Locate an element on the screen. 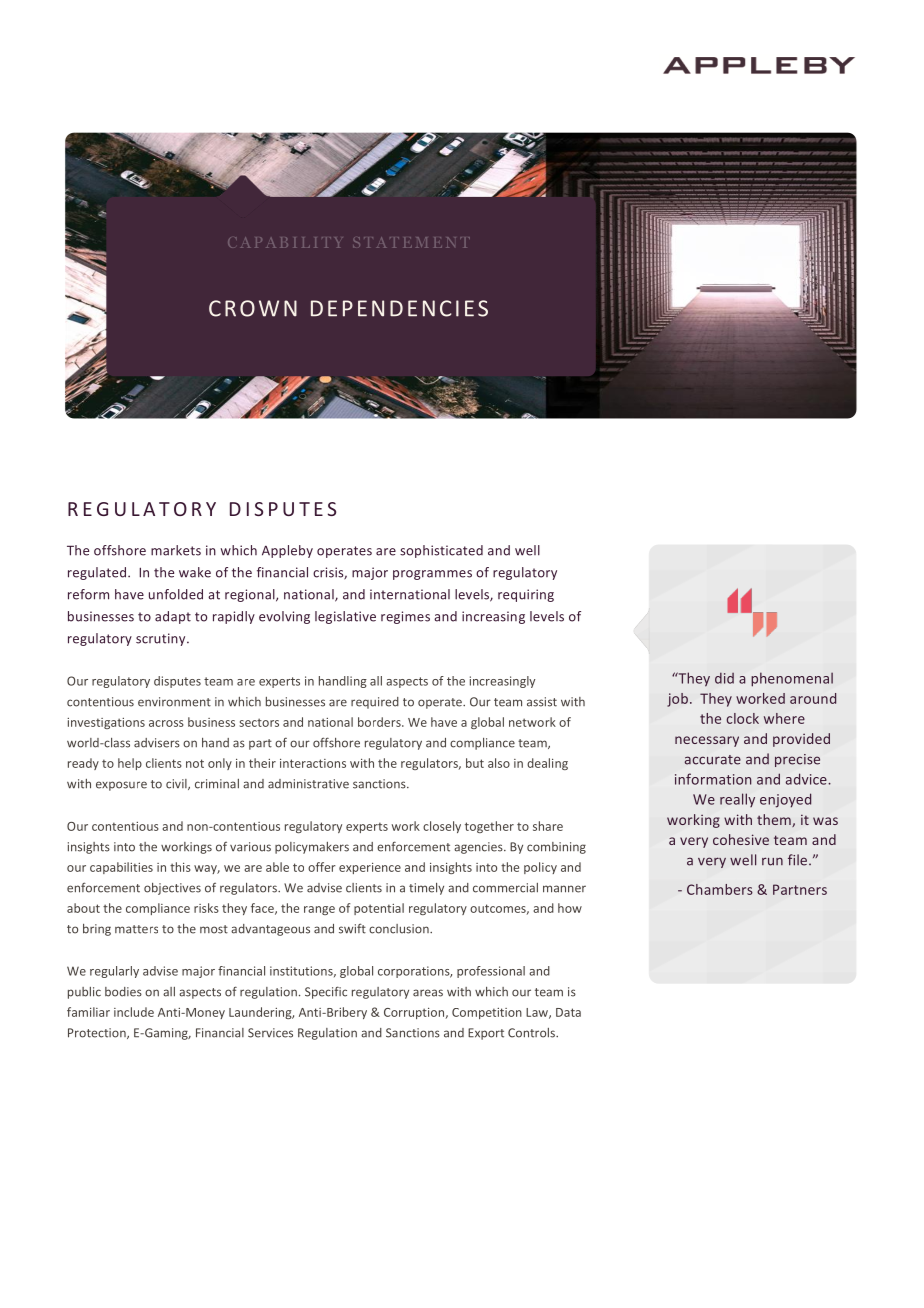  include is located at coordinates (134, 1012).
